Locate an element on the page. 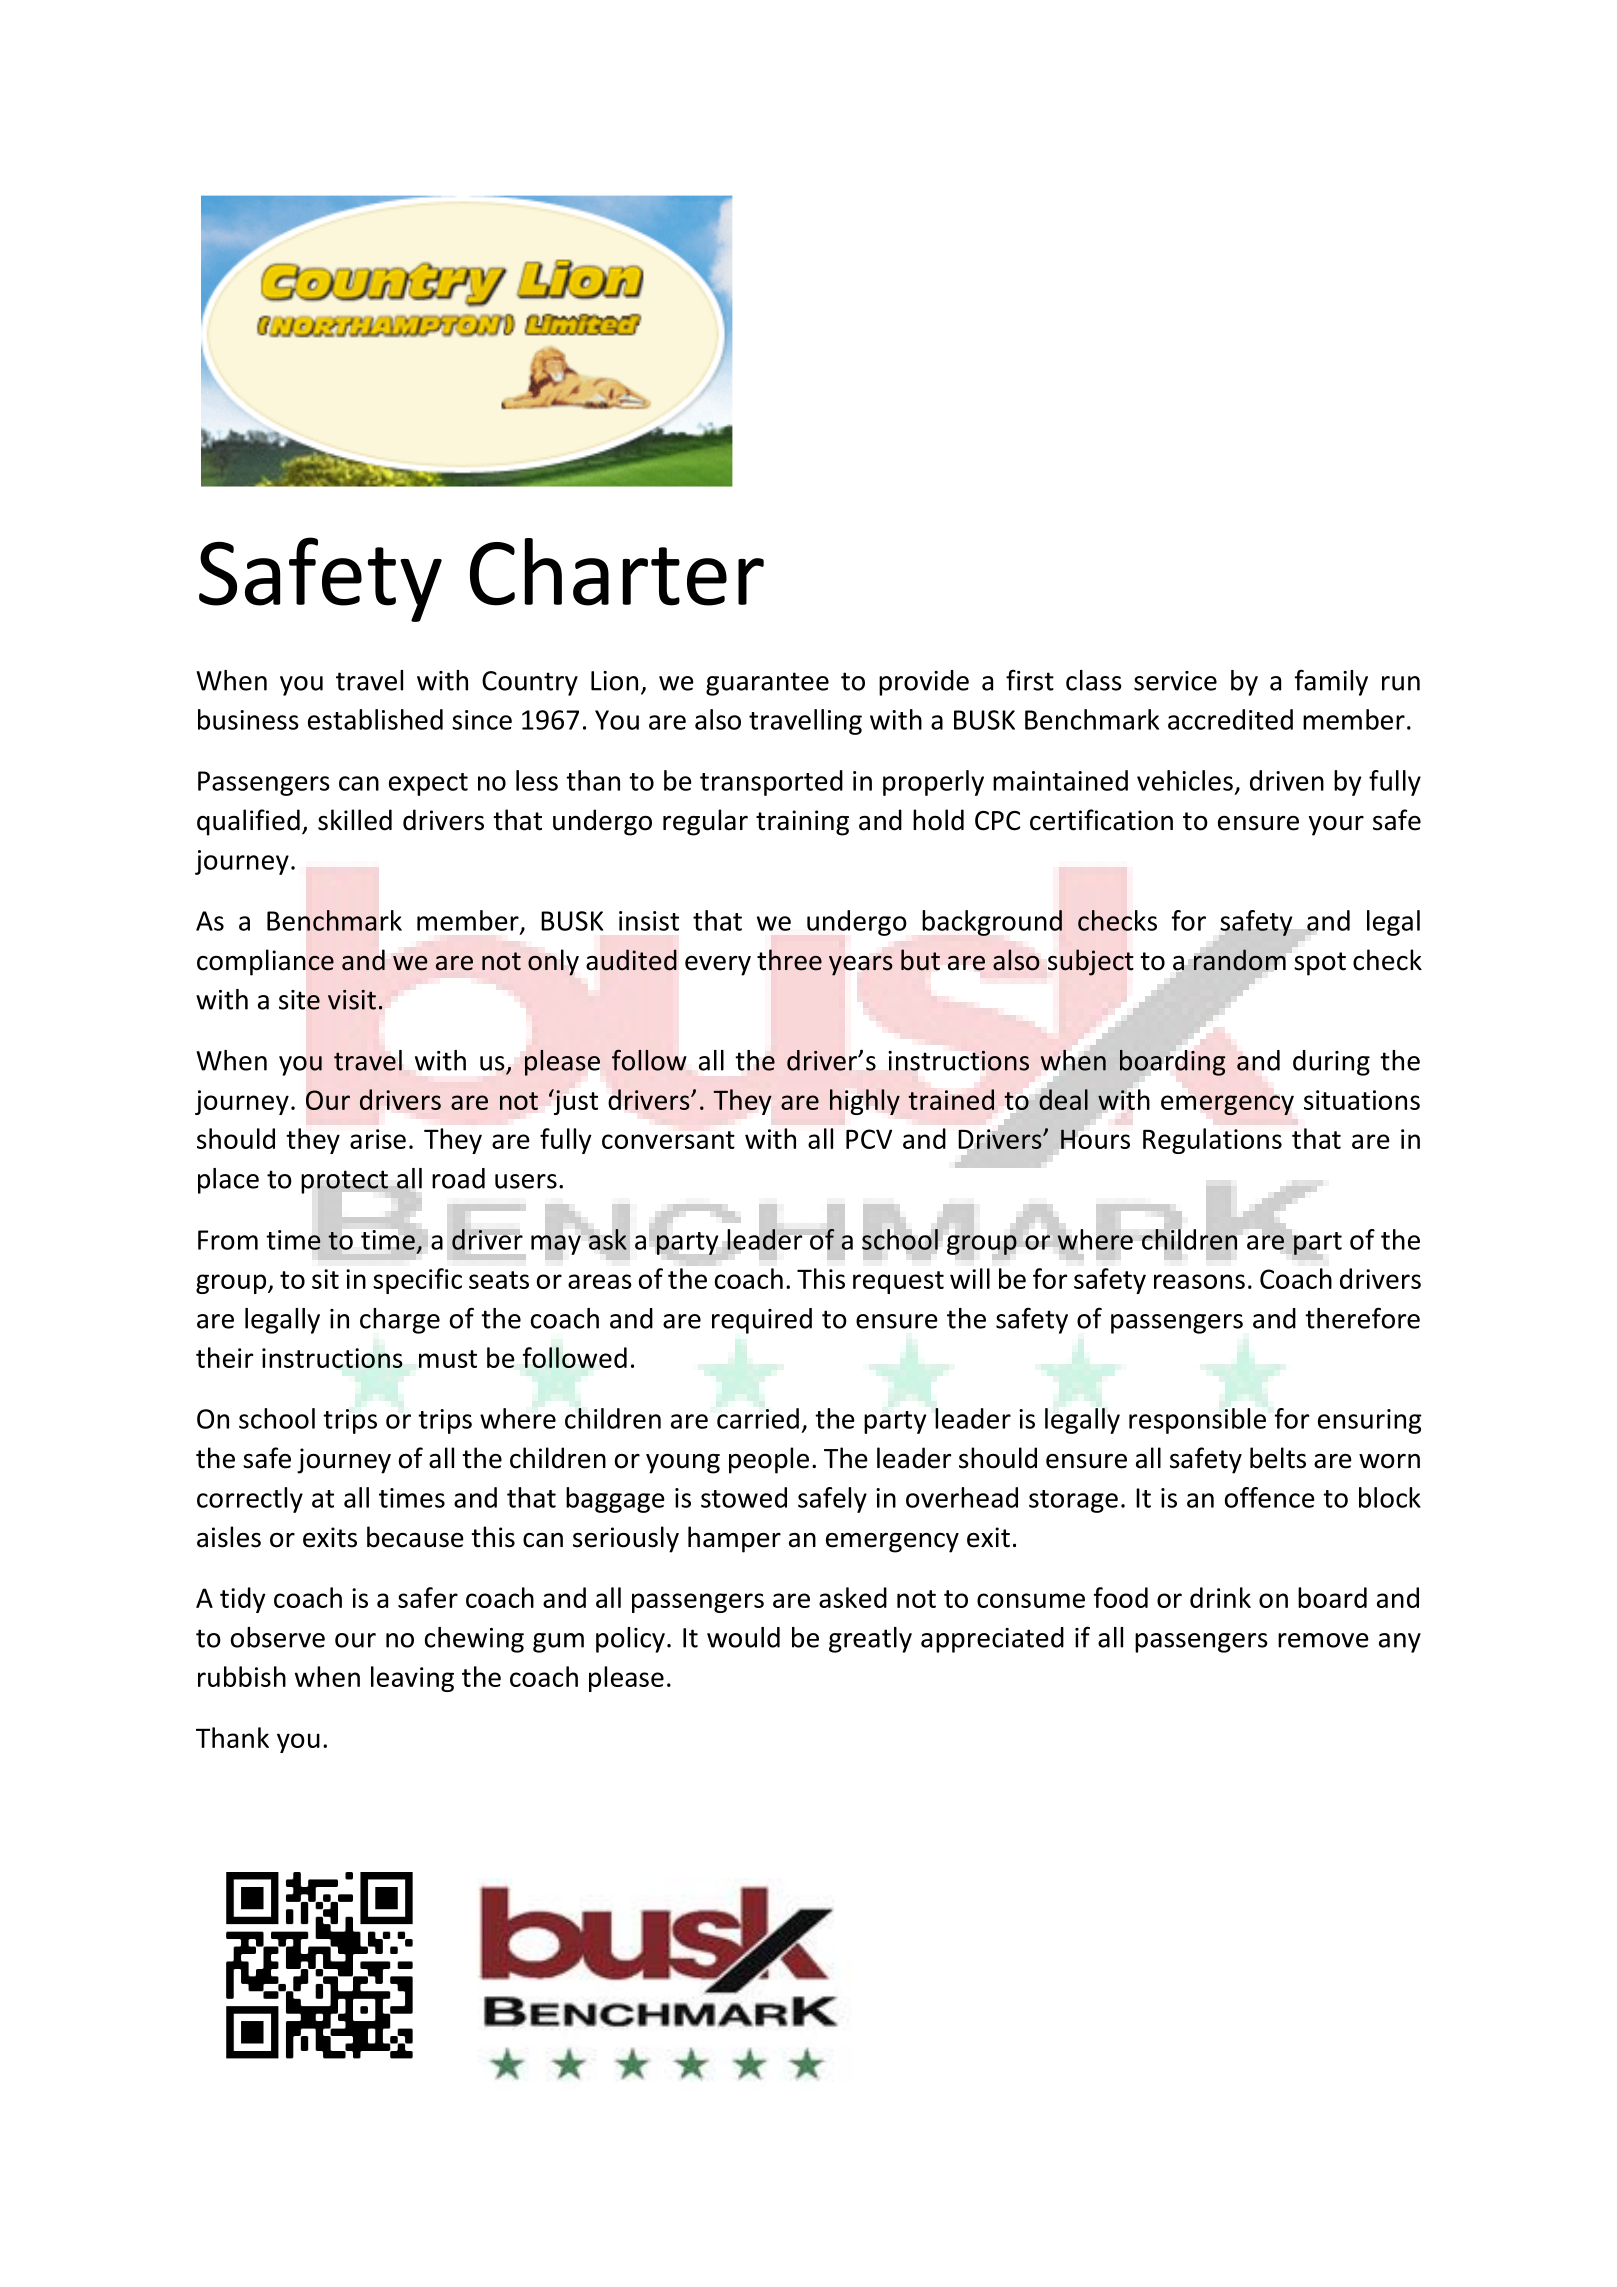 This page has height=2287, width=1617. charge is located at coordinates (400, 1321).
